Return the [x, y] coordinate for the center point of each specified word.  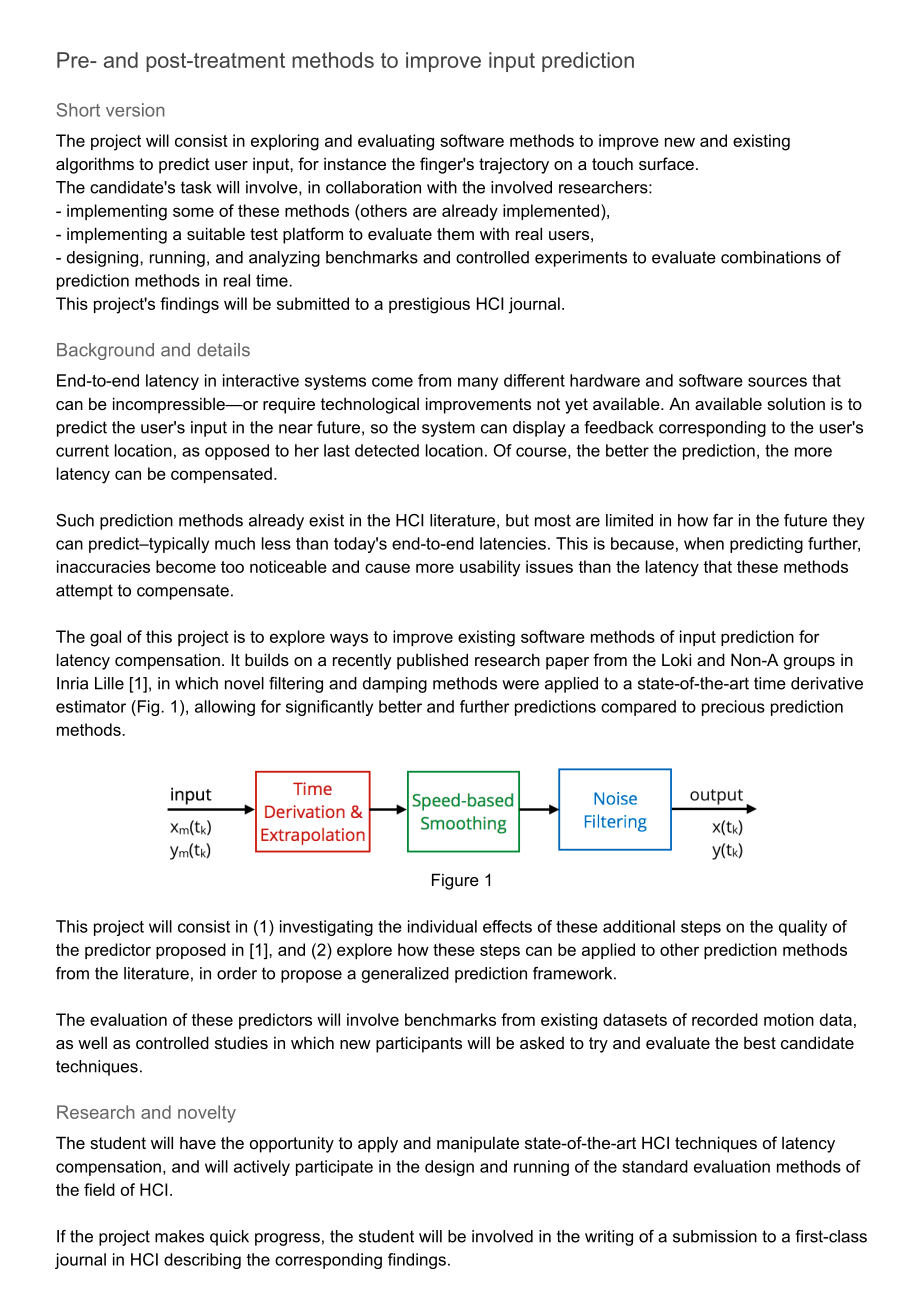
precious [733, 708]
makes [179, 1236]
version [135, 110]
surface [666, 163]
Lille [109, 683]
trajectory [514, 165]
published [432, 661]
